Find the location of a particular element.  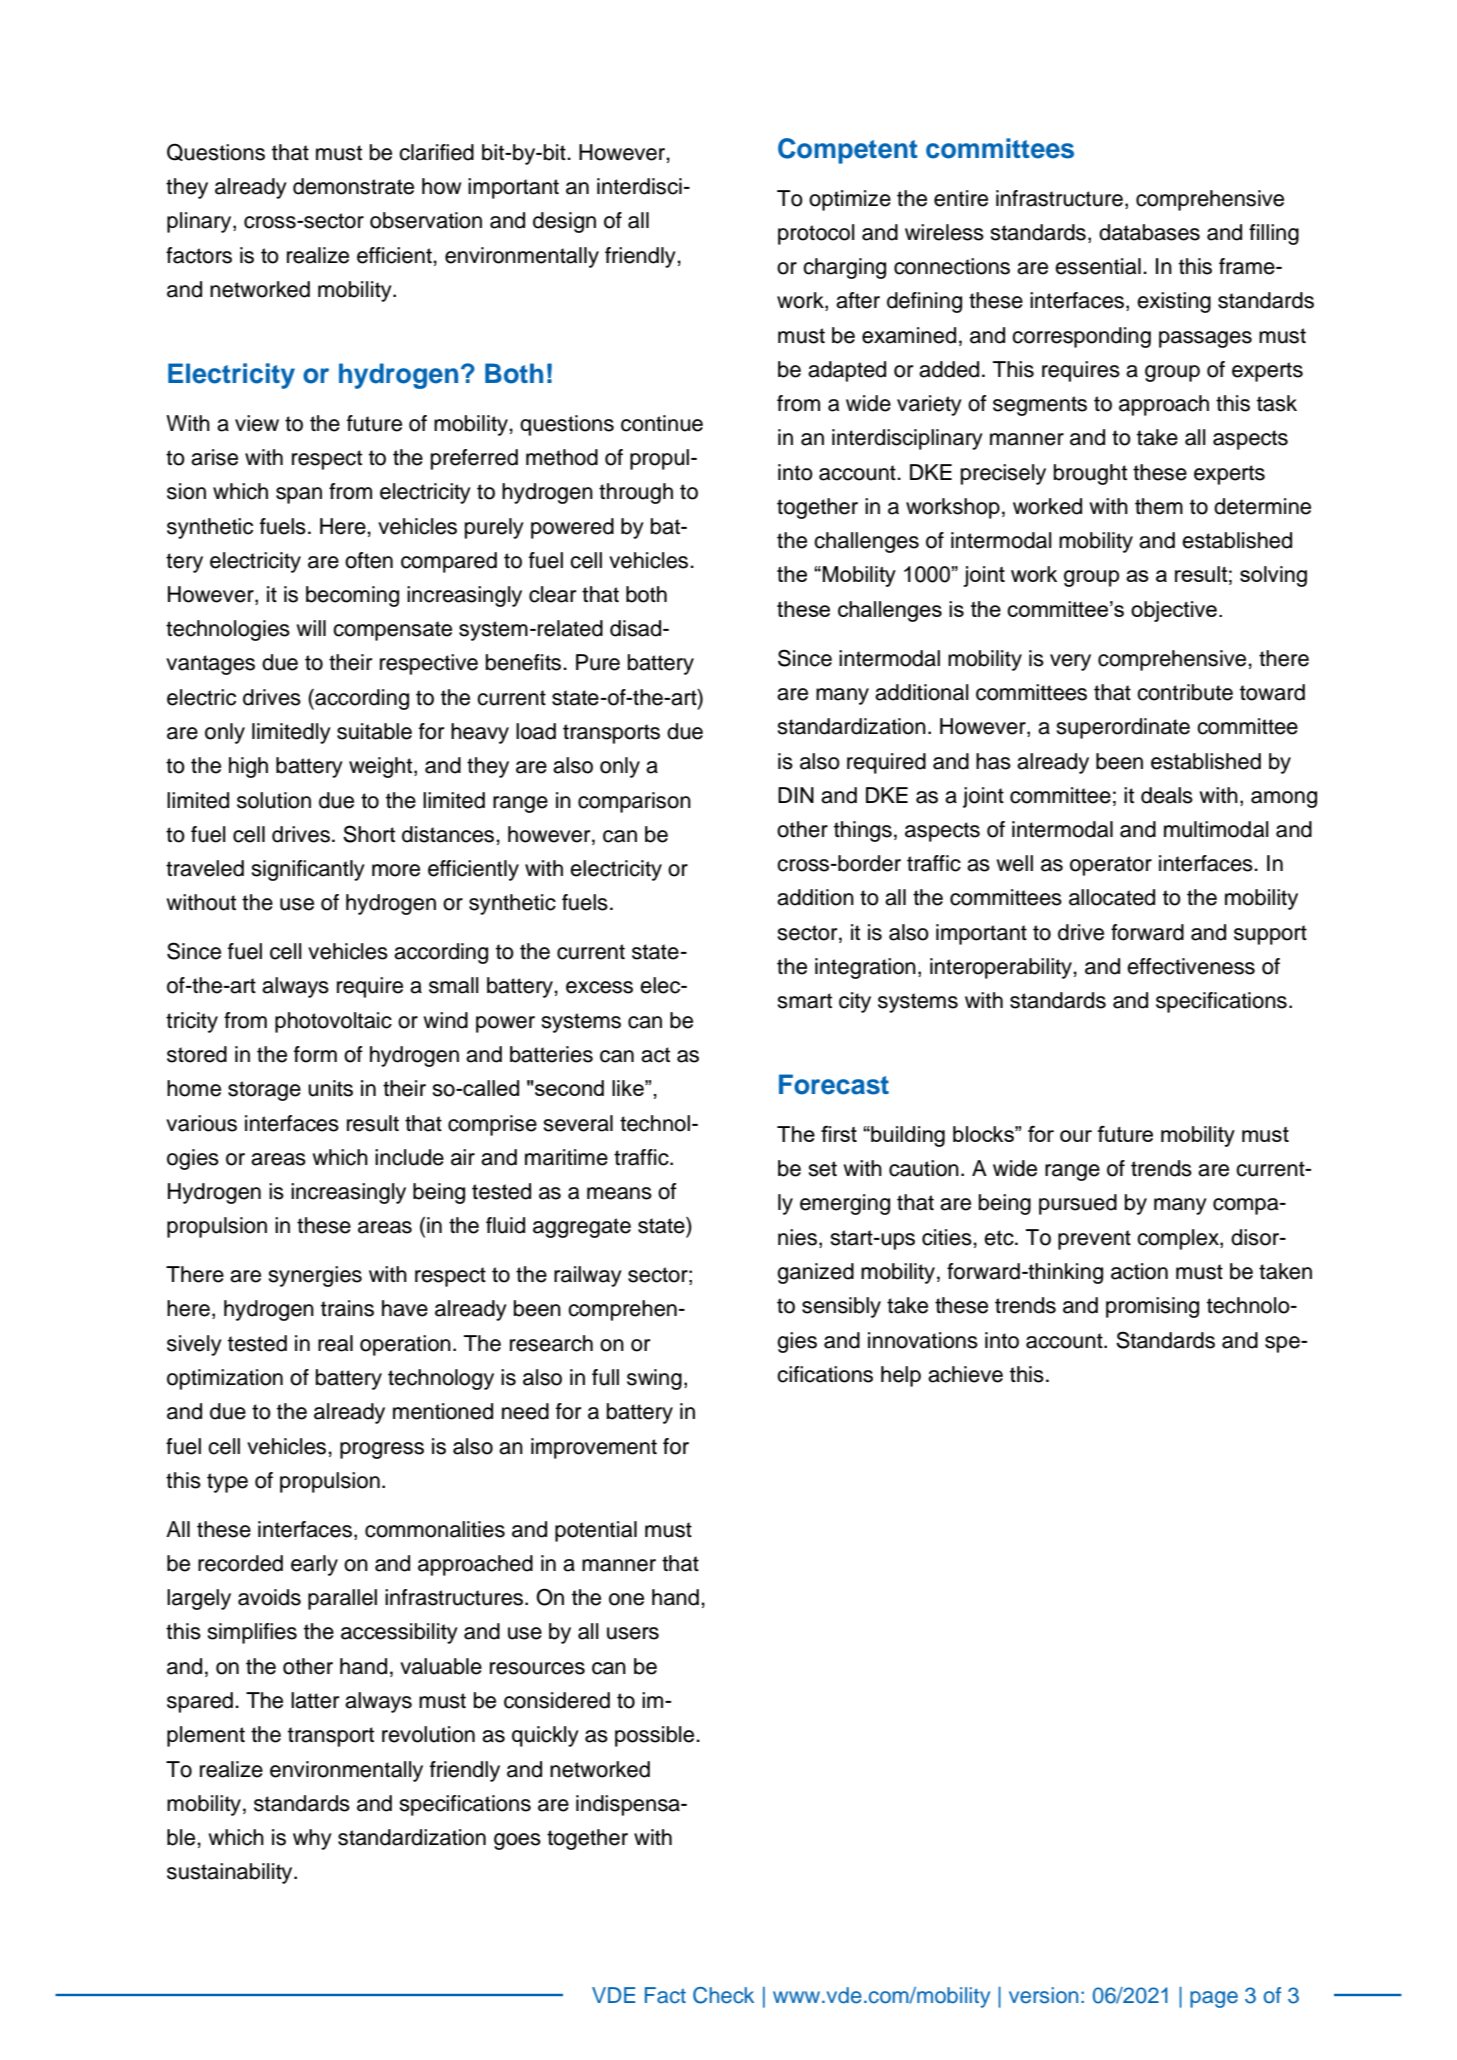

why is located at coordinates (312, 1839).
